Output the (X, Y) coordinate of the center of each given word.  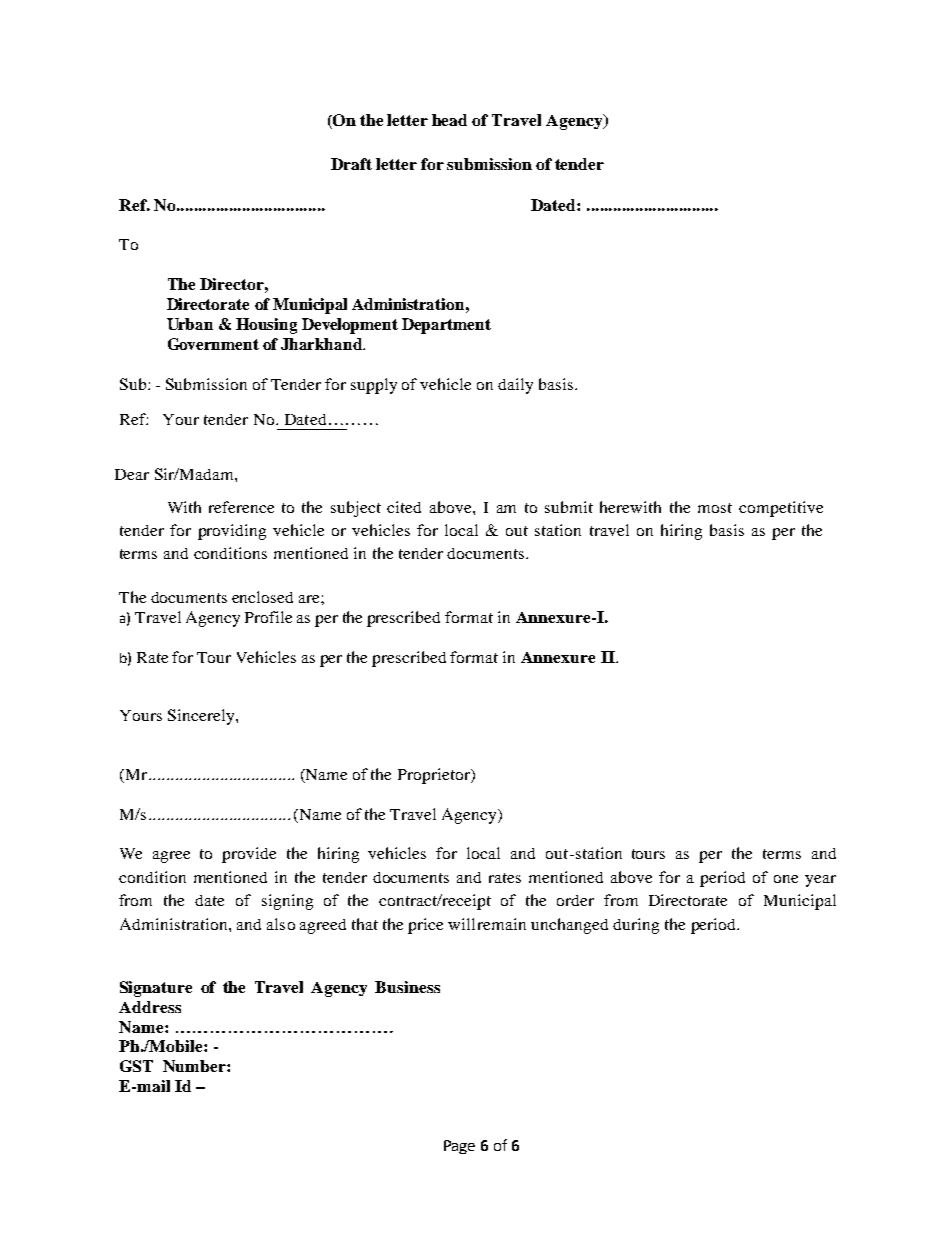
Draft (351, 164)
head (449, 120)
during (636, 926)
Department (446, 326)
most (715, 508)
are (310, 599)
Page (459, 1147)
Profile (268, 617)
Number (195, 1066)
